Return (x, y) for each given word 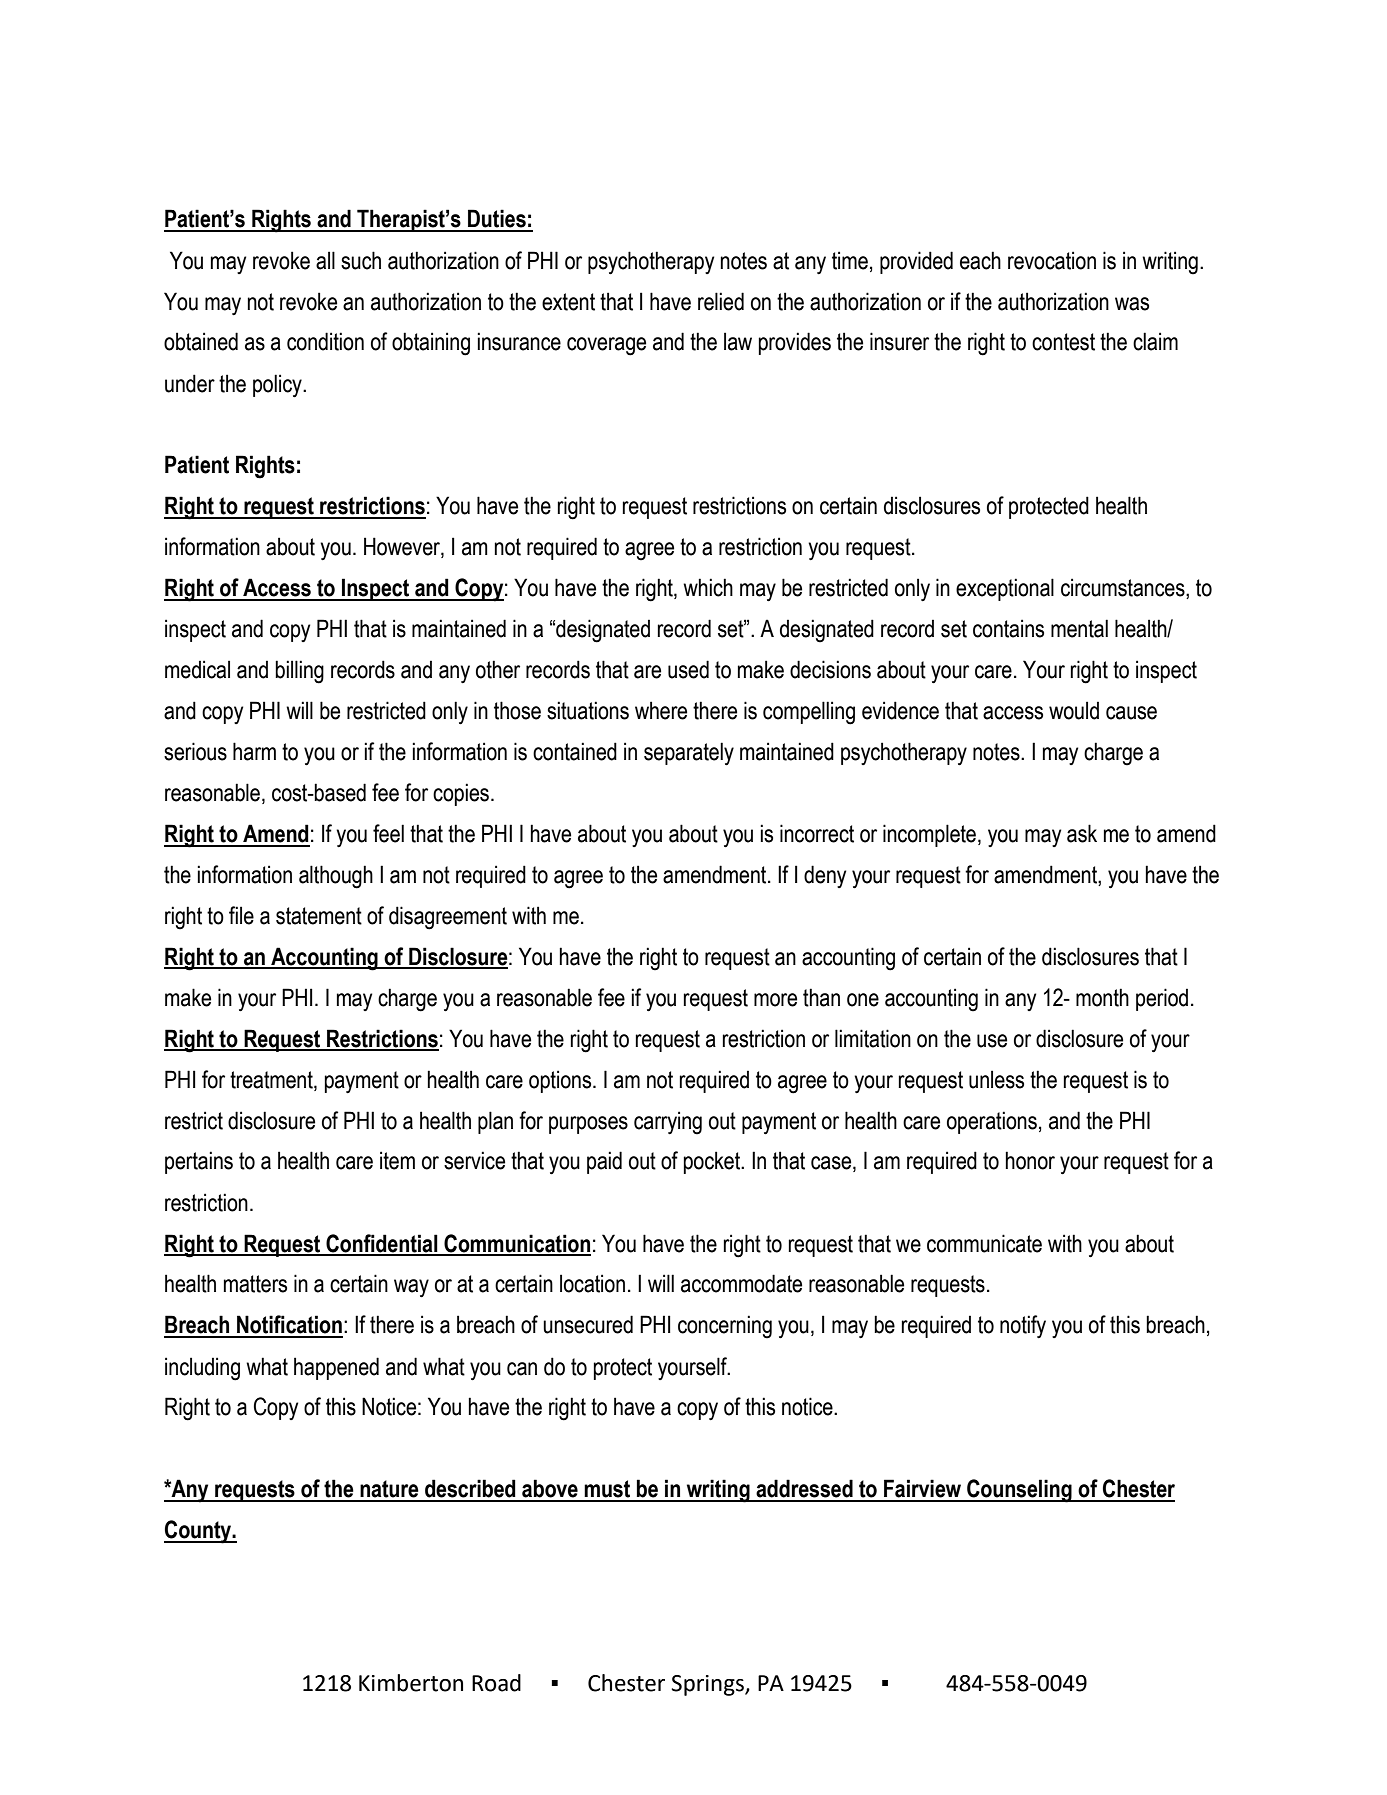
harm (254, 751)
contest (1063, 342)
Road (496, 1683)
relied (721, 301)
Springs (708, 1685)
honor (1030, 1160)
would (1074, 710)
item (397, 1160)
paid (604, 1162)
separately (689, 754)
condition (325, 341)
